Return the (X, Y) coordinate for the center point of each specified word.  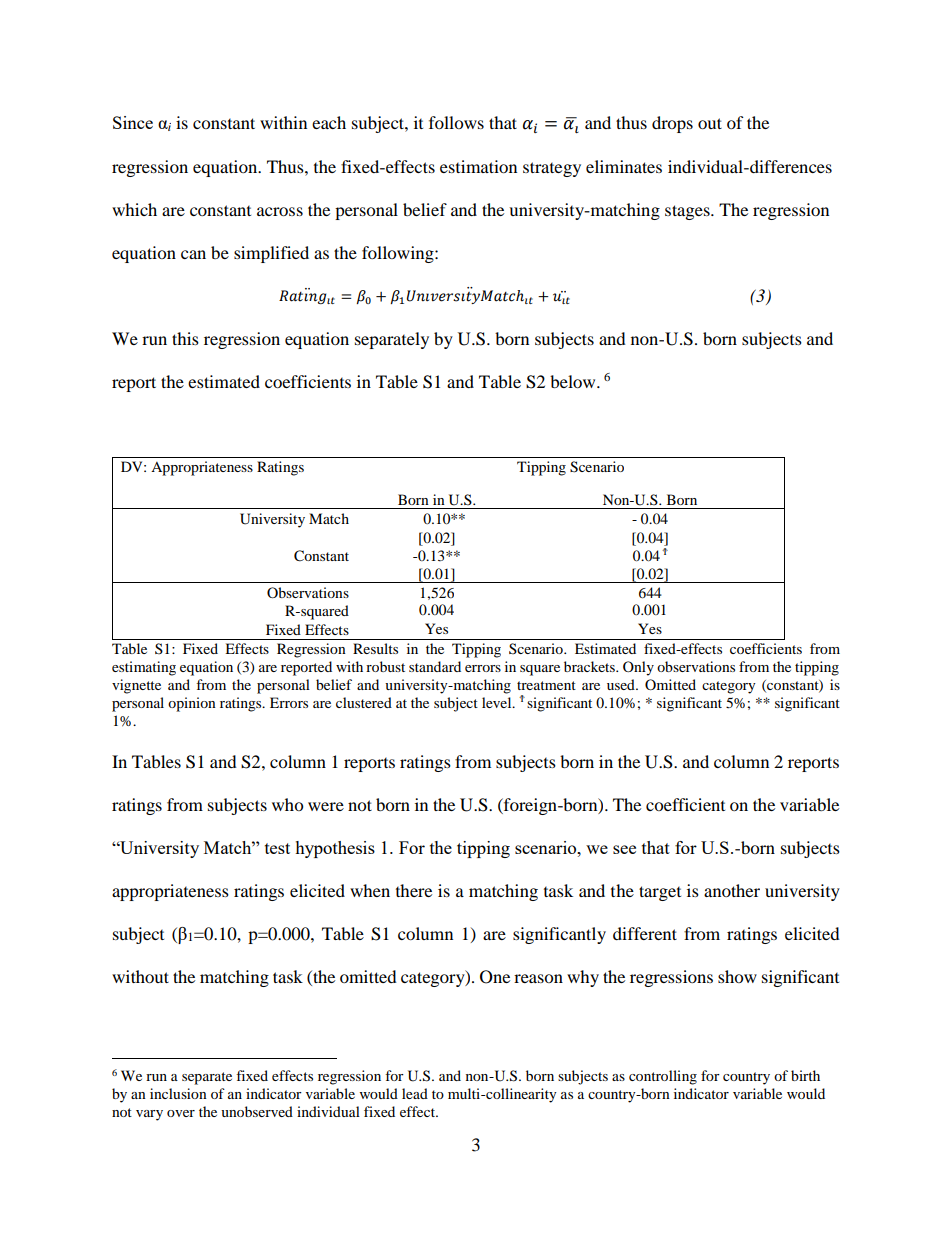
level (498, 702)
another (732, 890)
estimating (144, 668)
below (574, 381)
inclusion (178, 1093)
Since (133, 122)
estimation (478, 166)
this (185, 338)
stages (688, 212)
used (622, 684)
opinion (192, 704)
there (414, 890)
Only (638, 668)
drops (672, 124)
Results (375, 648)
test (277, 848)
